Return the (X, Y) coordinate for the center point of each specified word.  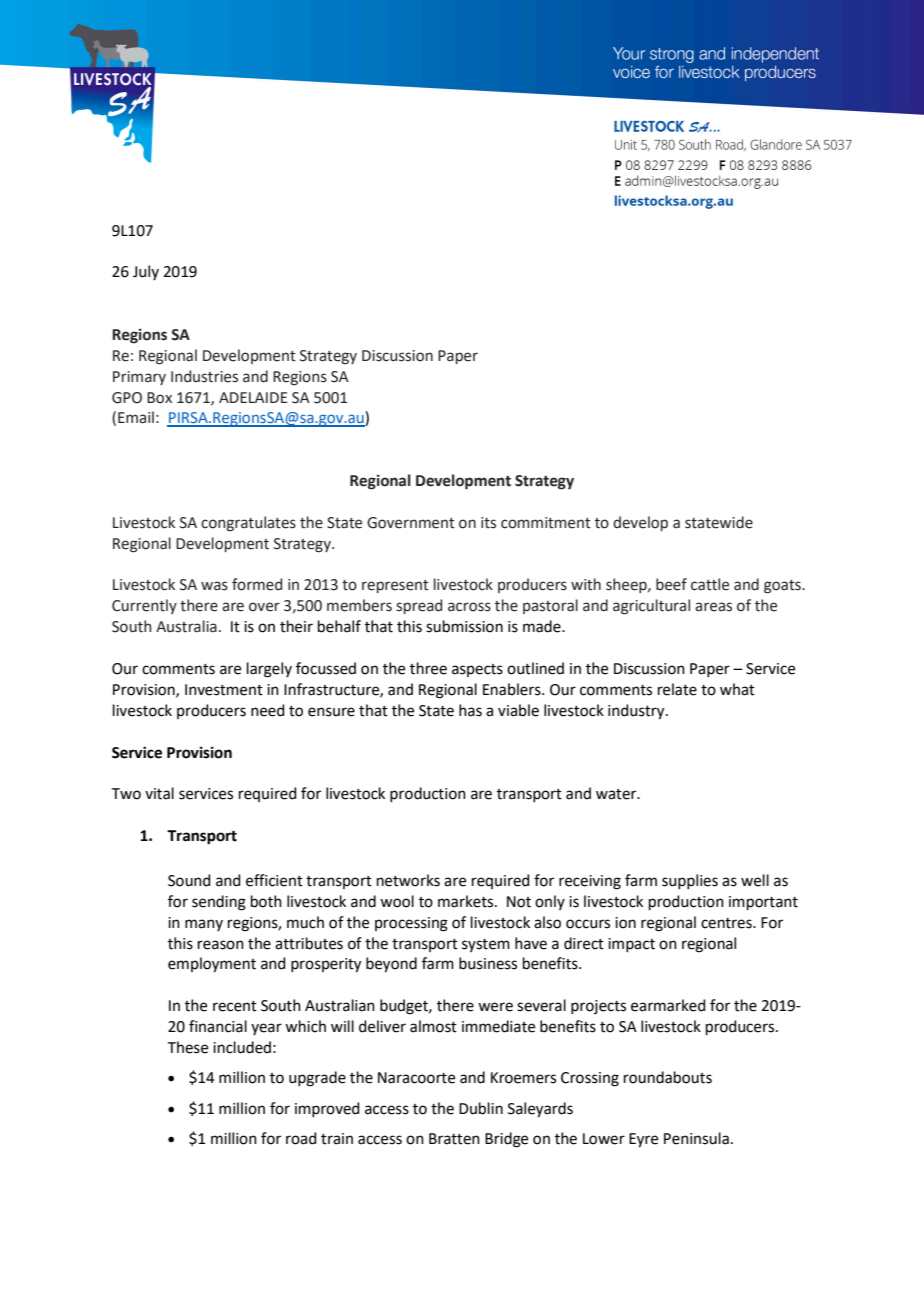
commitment (546, 523)
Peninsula (696, 1138)
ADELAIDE (253, 397)
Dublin (481, 1108)
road (301, 1138)
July (146, 272)
